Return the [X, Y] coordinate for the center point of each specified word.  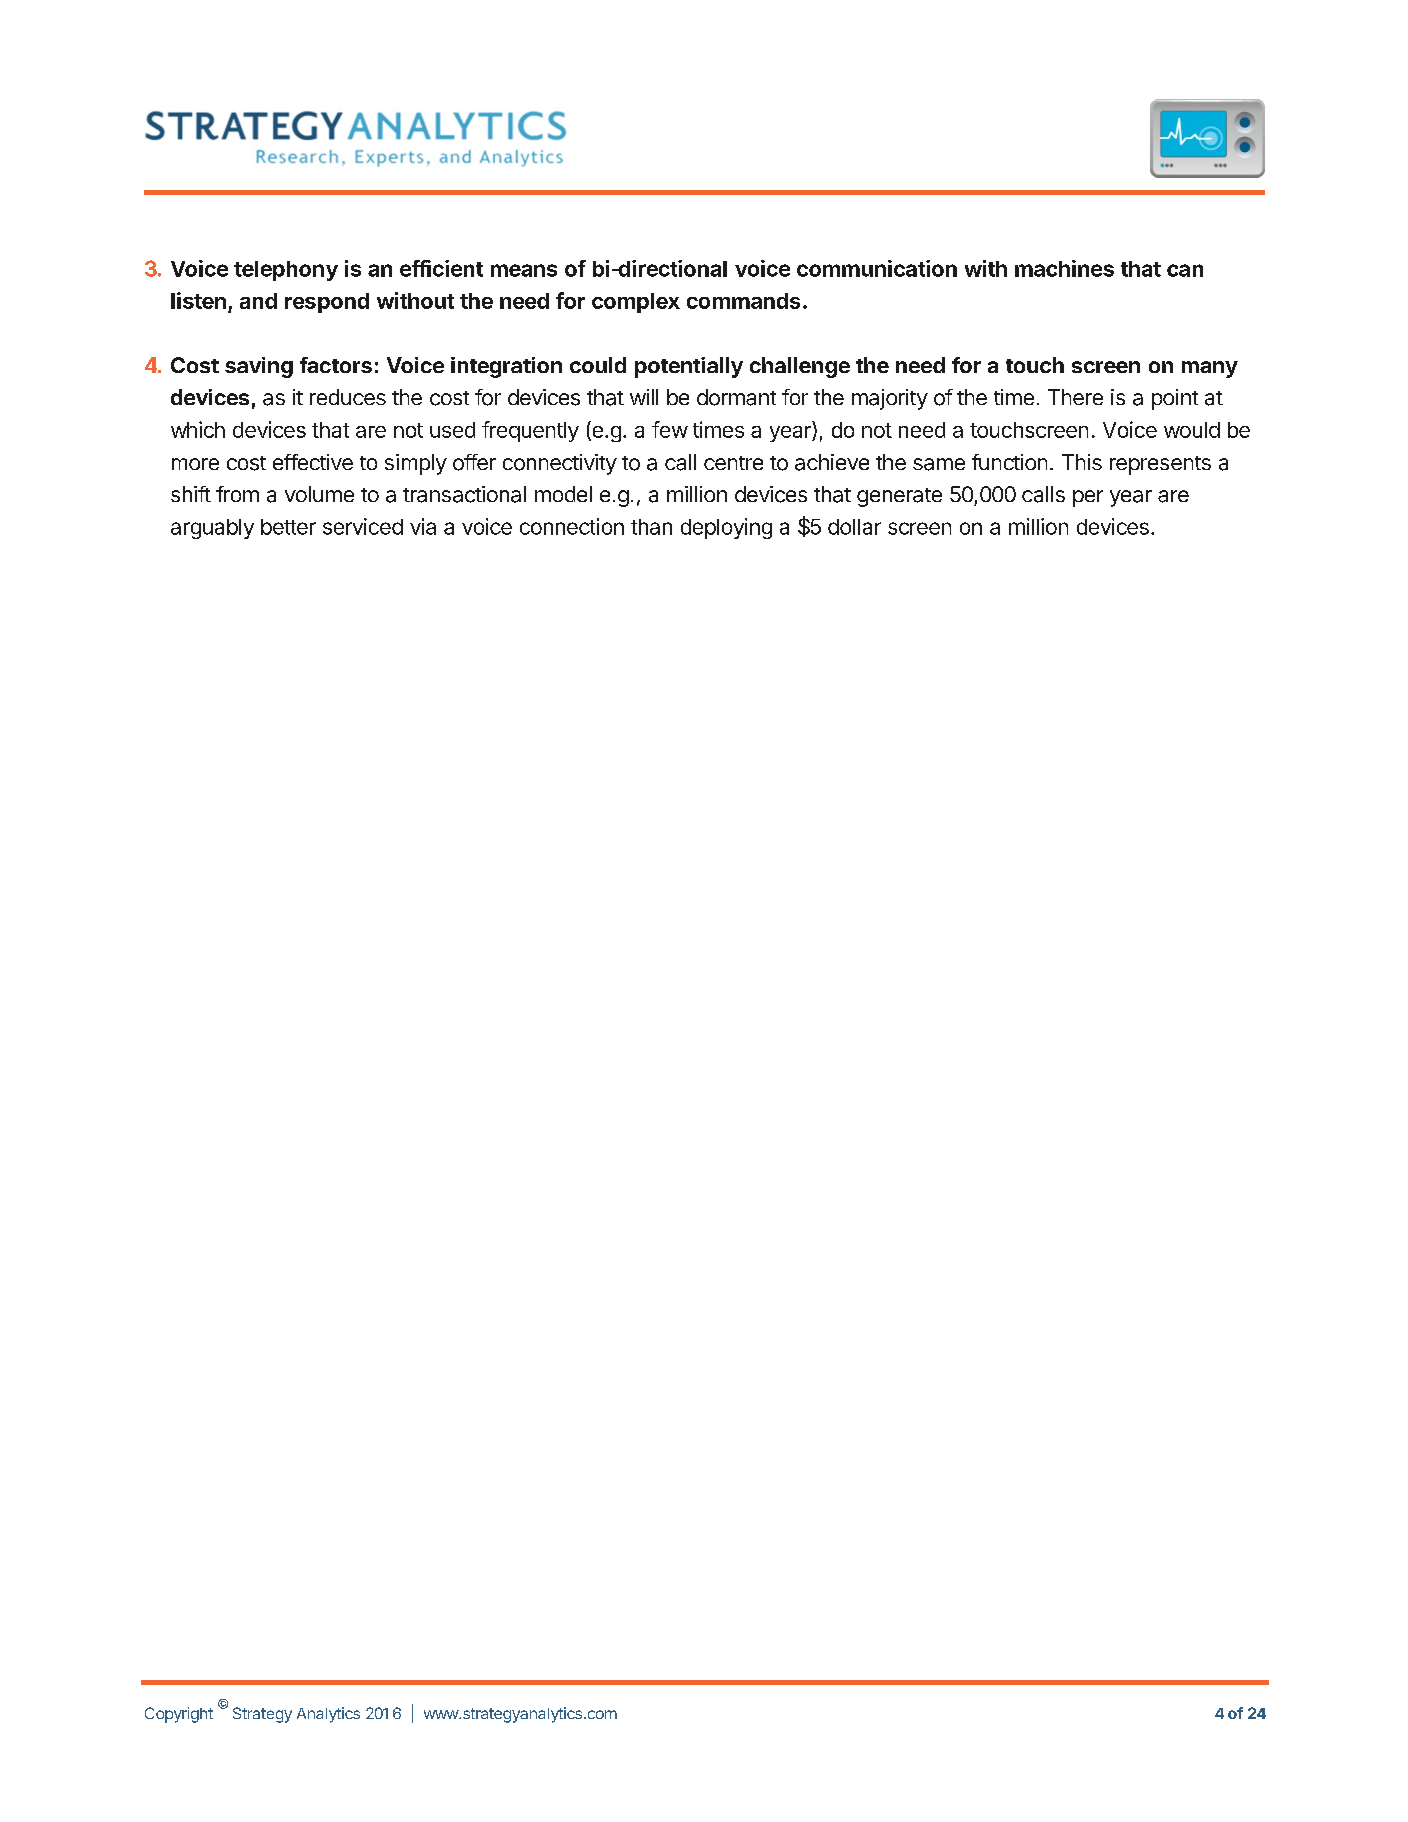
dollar [854, 527]
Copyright [179, 1715]
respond [327, 303]
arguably [212, 529]
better [288, 527]
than [651, 527]
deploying [726, 528]
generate [899, 497]
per [1088, 498]
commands [743, 301]
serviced [363, 526]
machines [1064, 268]
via [423, 526]
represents [1160, 465]
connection [572, 526]
